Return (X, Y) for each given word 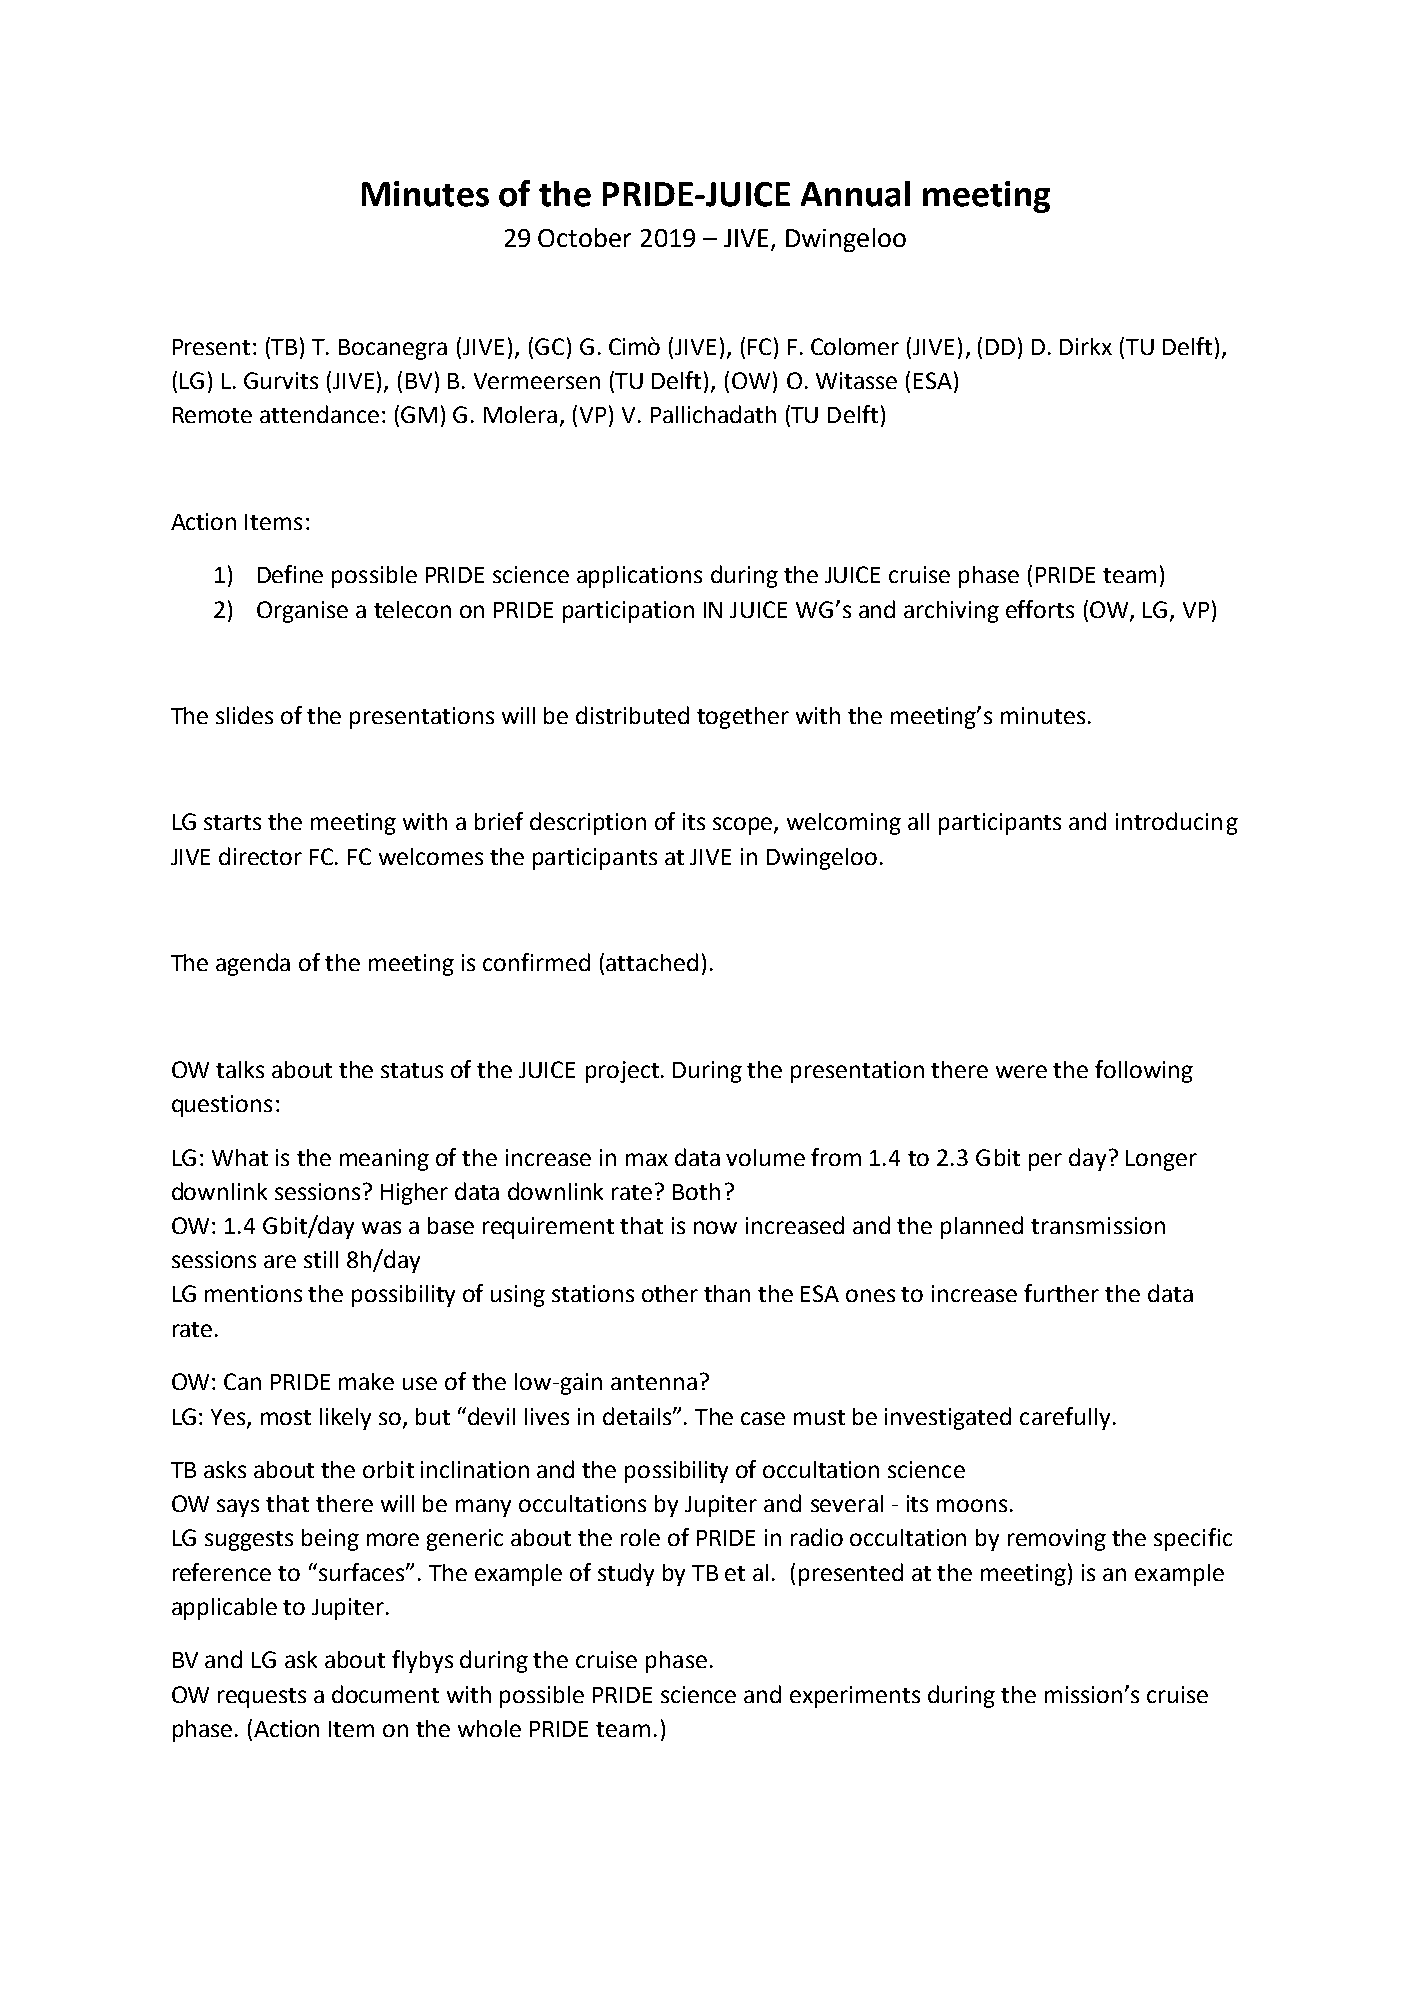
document (385, 1694)
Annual (855, 194)
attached (652, 962)
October (584, 237)
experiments (855, 1697)
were (1021, 1071)
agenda (253, 964)
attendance (319, 414)
